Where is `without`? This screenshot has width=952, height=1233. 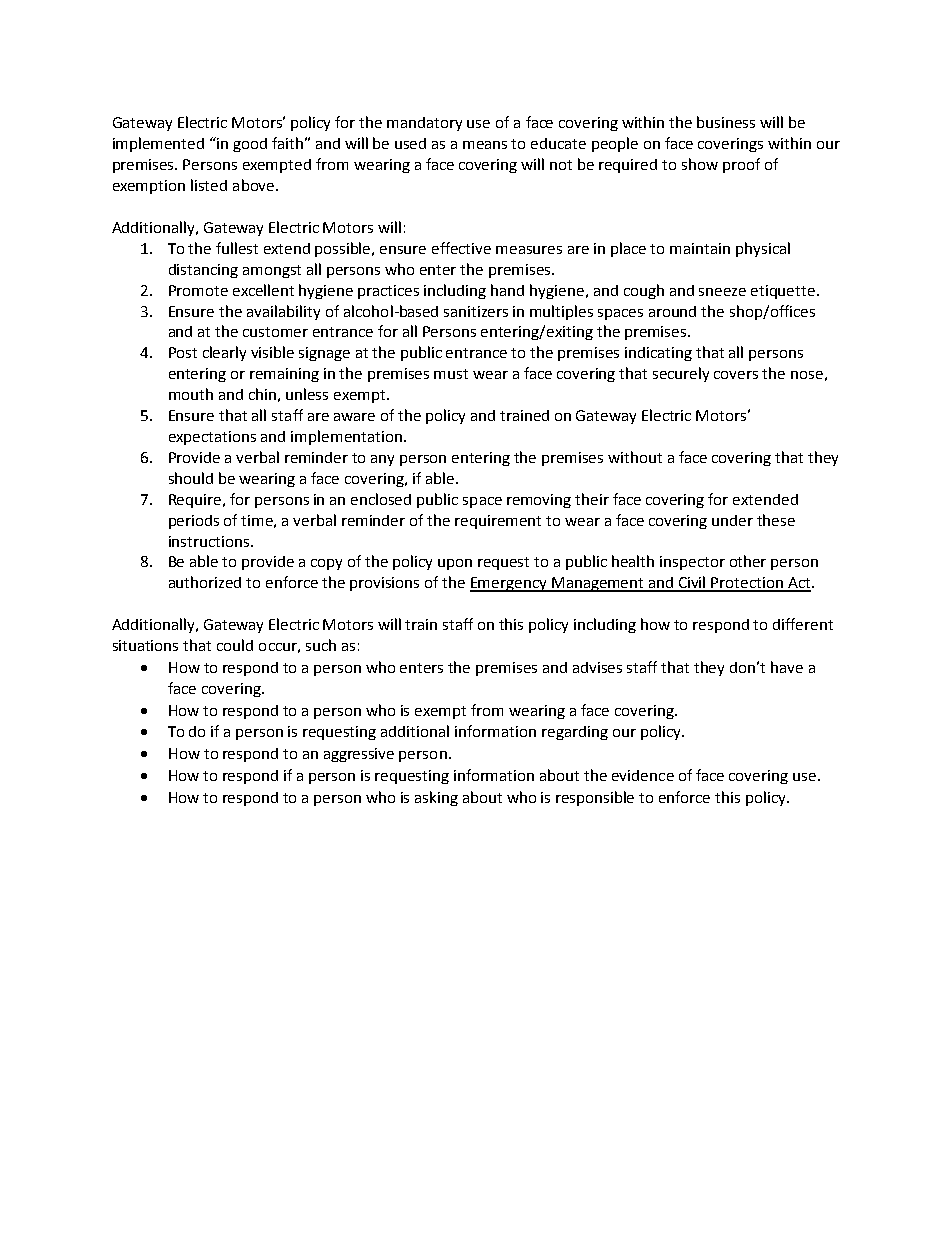
without is located at coordinates (635, 457).
